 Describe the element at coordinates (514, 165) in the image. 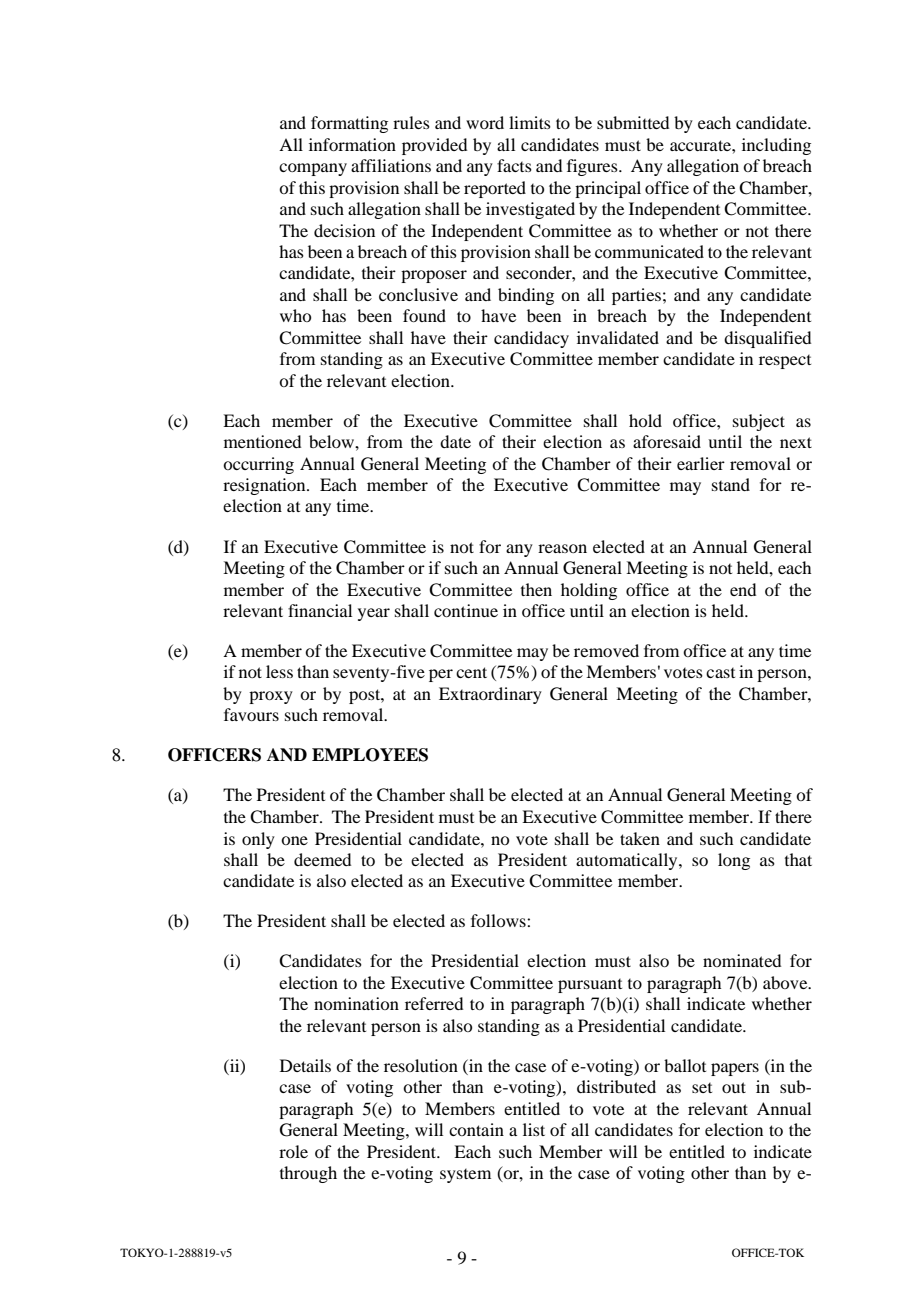

I see `facts` at that location.
